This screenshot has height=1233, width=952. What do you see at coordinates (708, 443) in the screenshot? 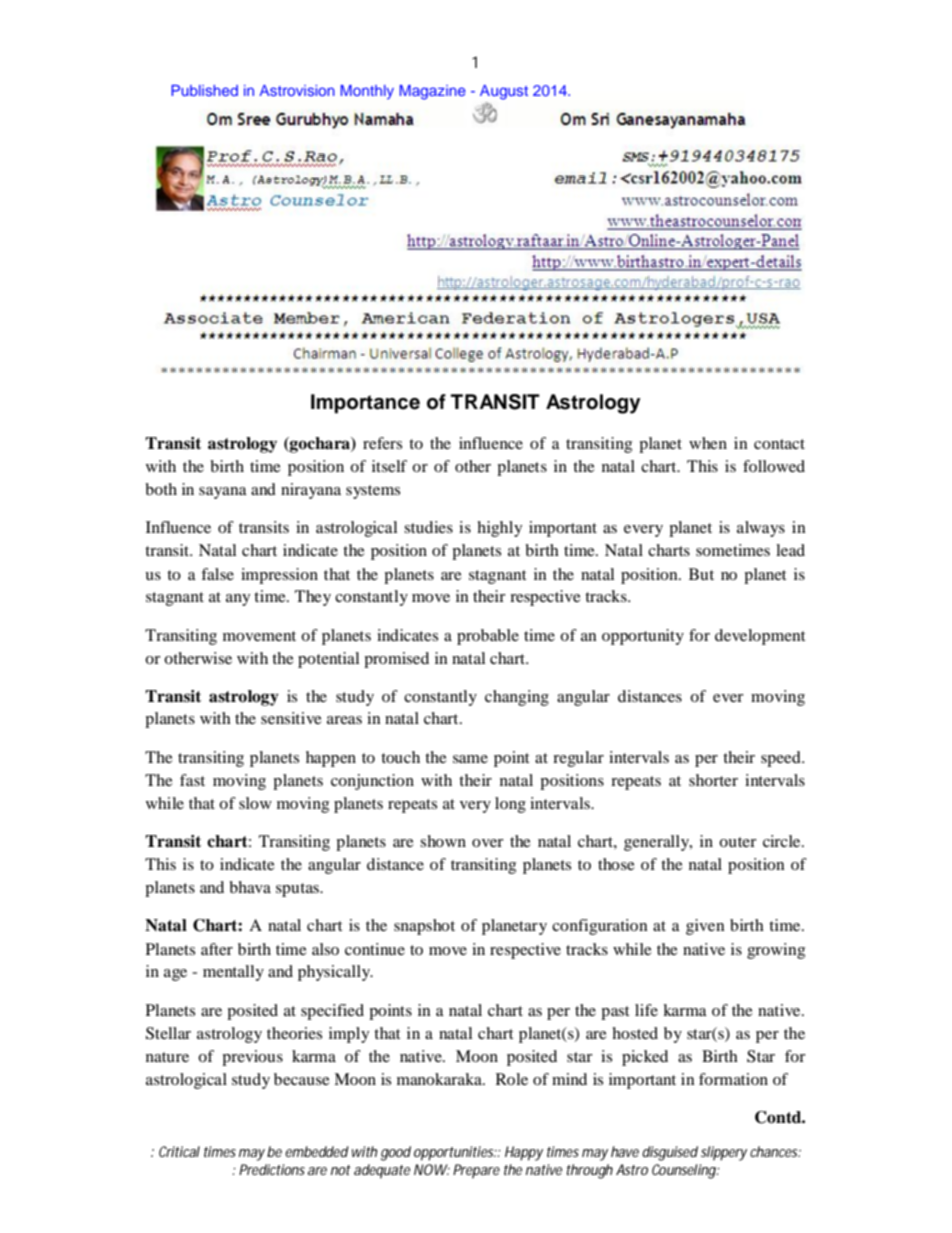
I see `when` at bounding box center [708, 443].
